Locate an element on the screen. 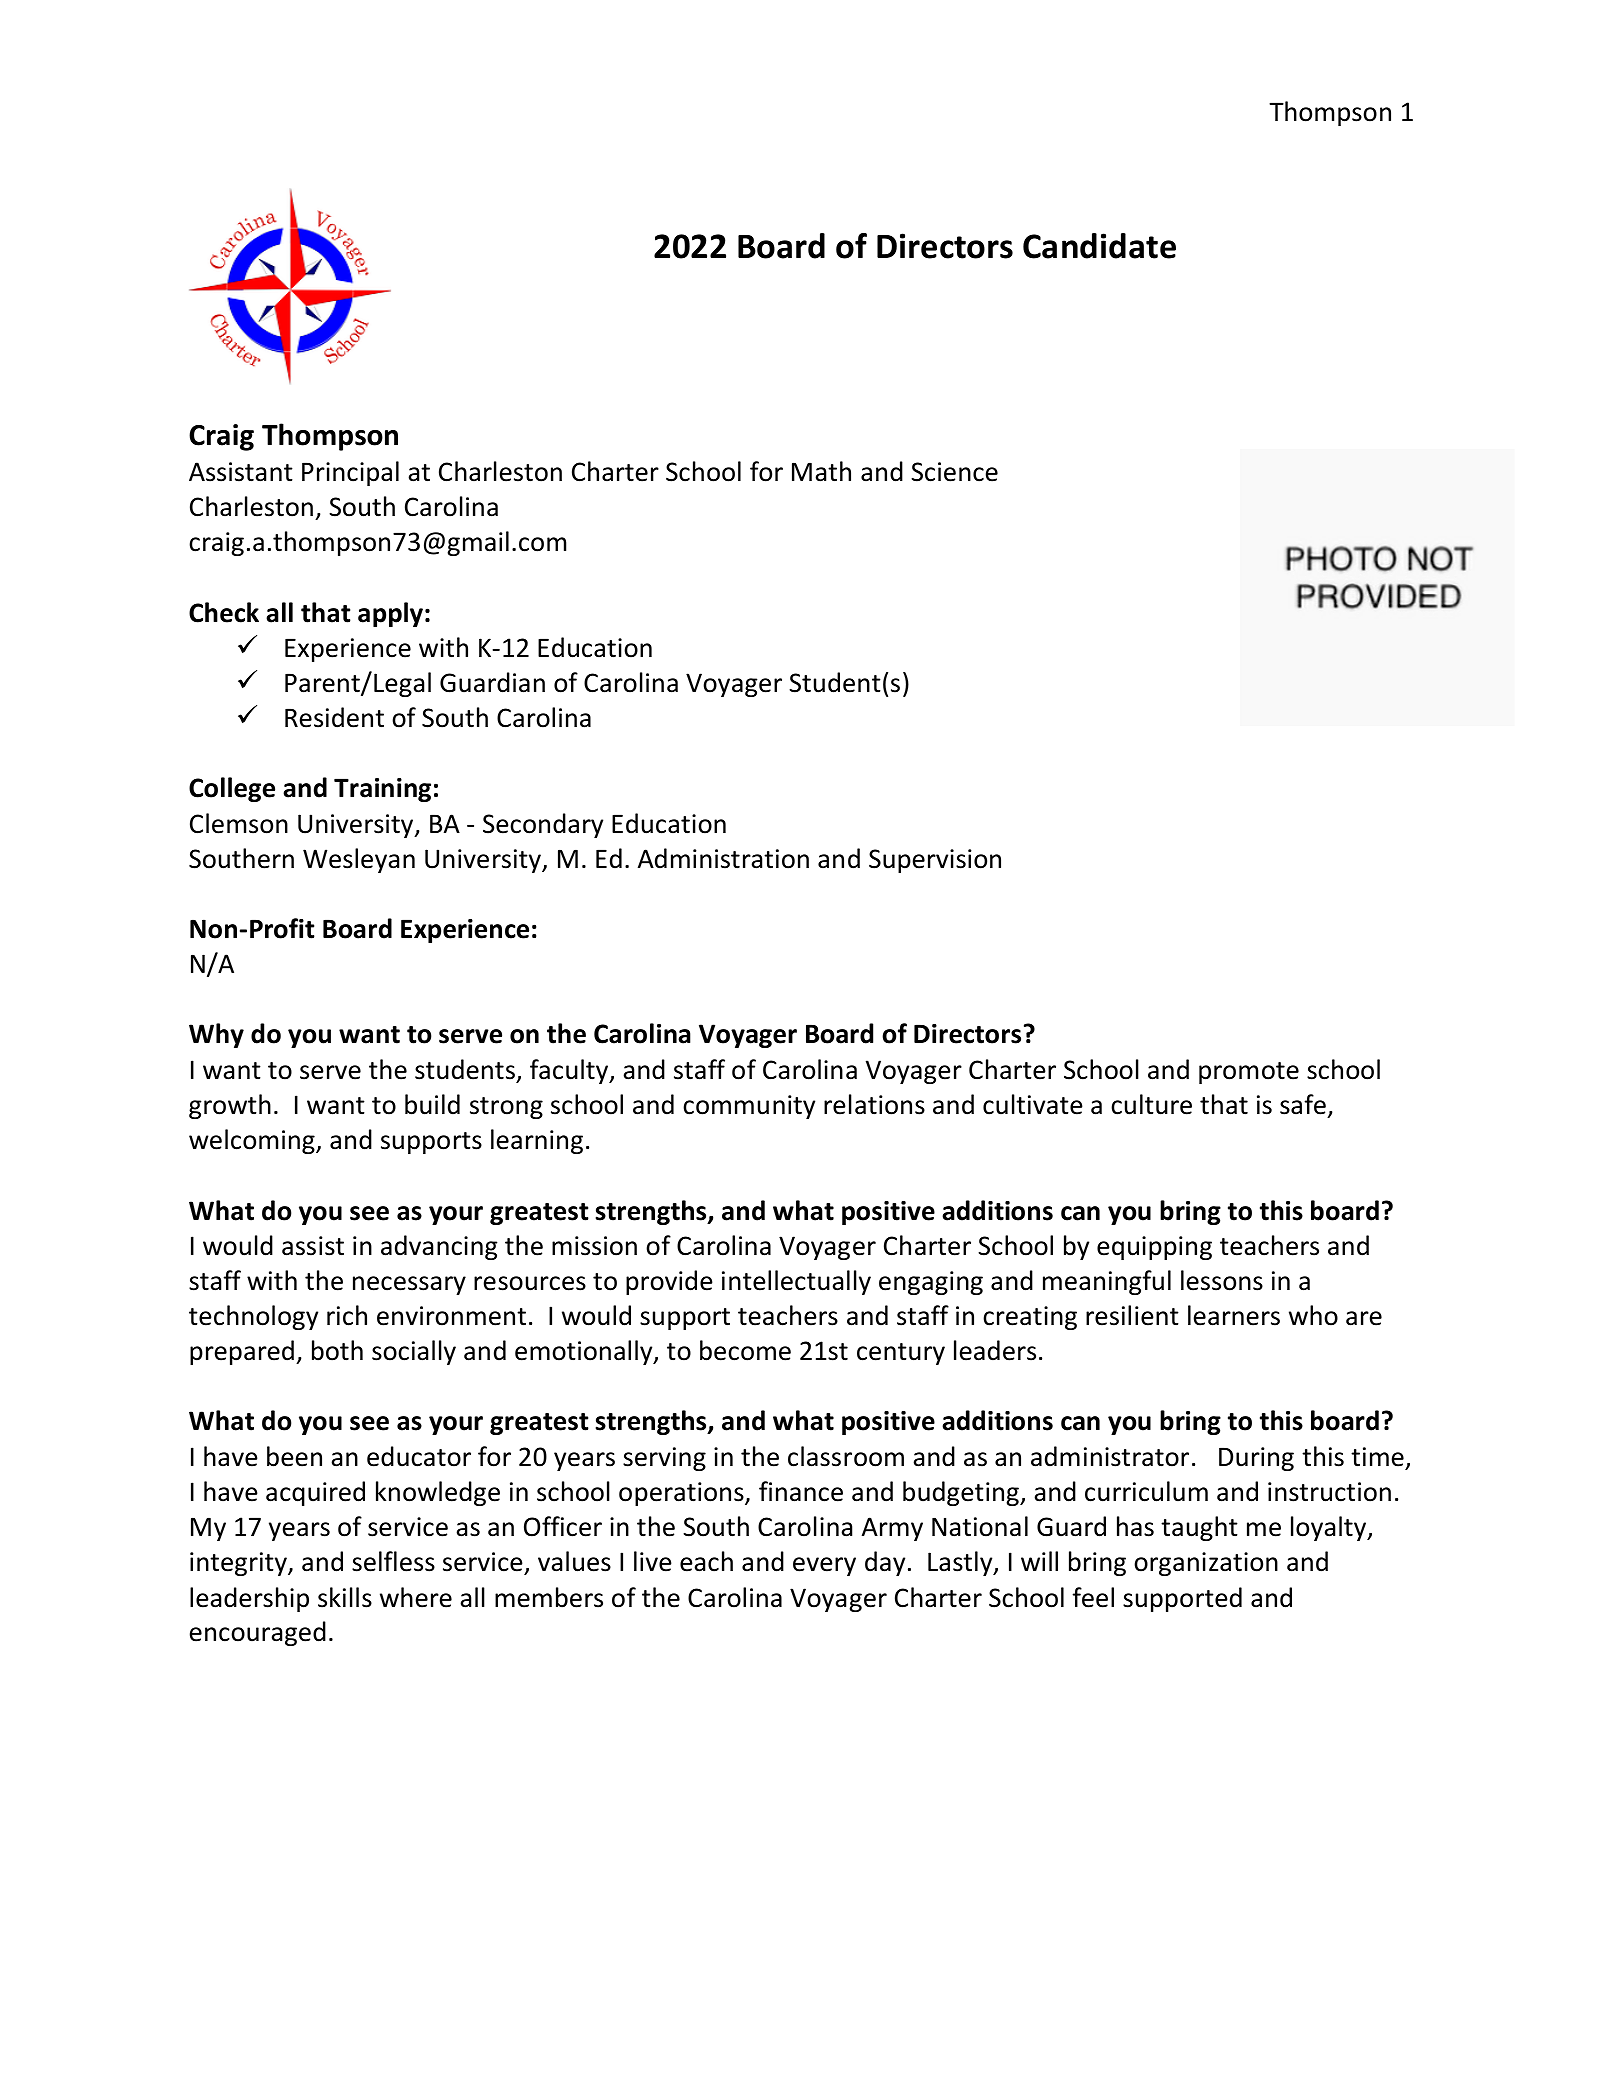 The height and width of the screenshot is (2074, 1603). promote is located at coordinates (1249, 1073).
